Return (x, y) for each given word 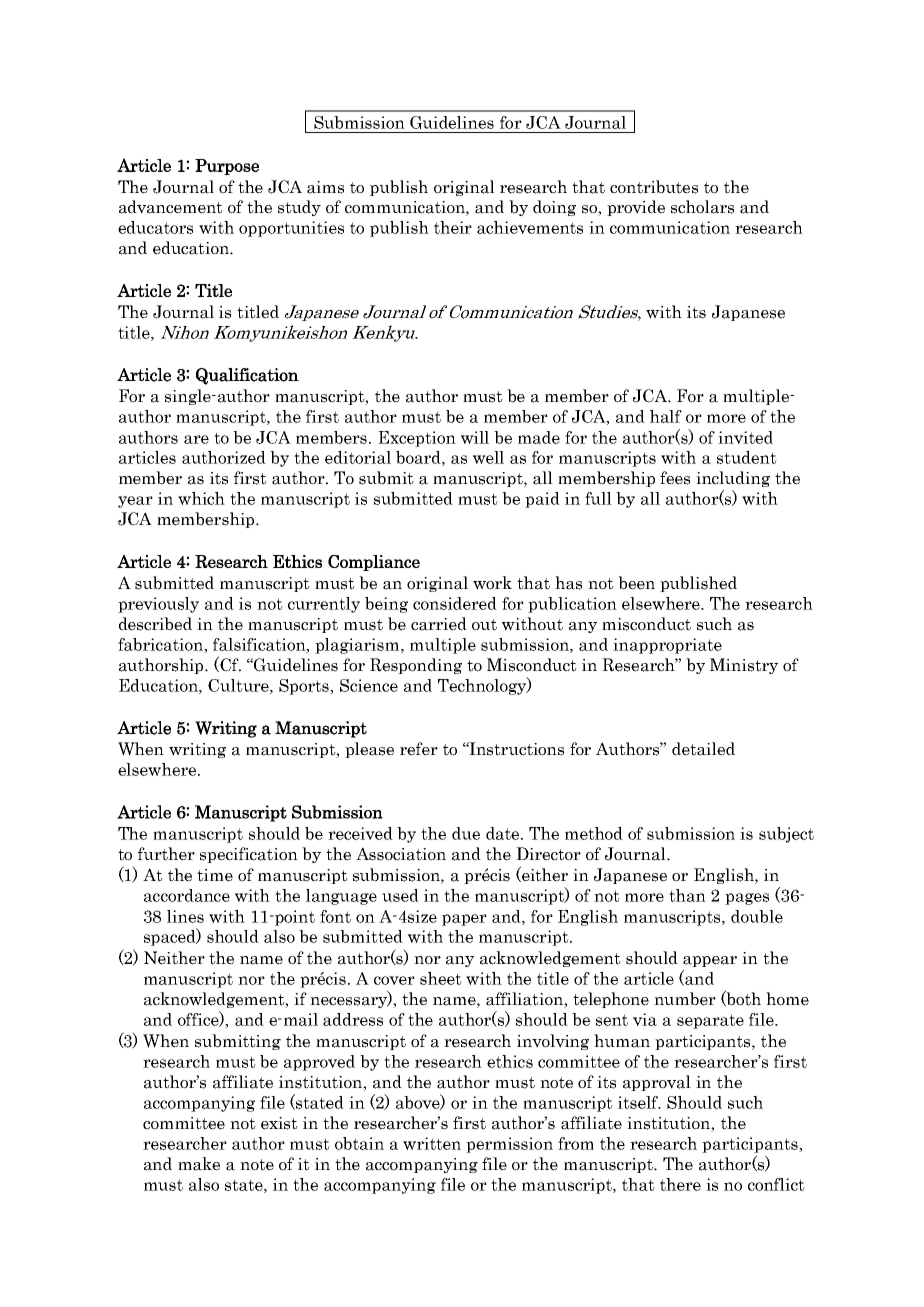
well (488, 457)
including (733, 479)
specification (249, 855)
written (432, 1143)
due (466, 833)
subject (786, 835)
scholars (702, 207)
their (453, 227)
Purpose (227, 167)
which (201, 498)
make (199, 1164)
